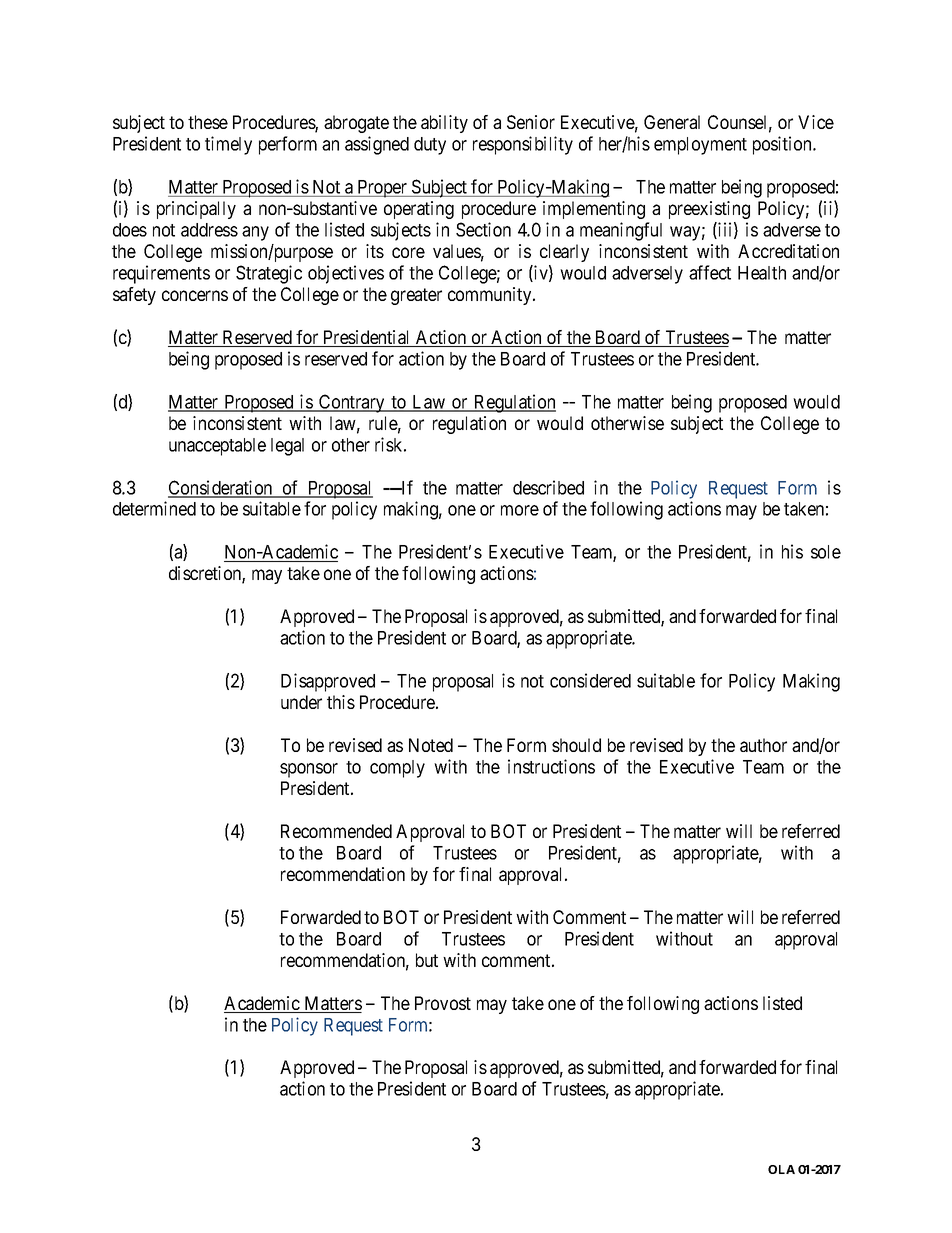 Image resolution: width=952 pixels, height=1233 pixels. I want to click on but, so click(427, 960).
